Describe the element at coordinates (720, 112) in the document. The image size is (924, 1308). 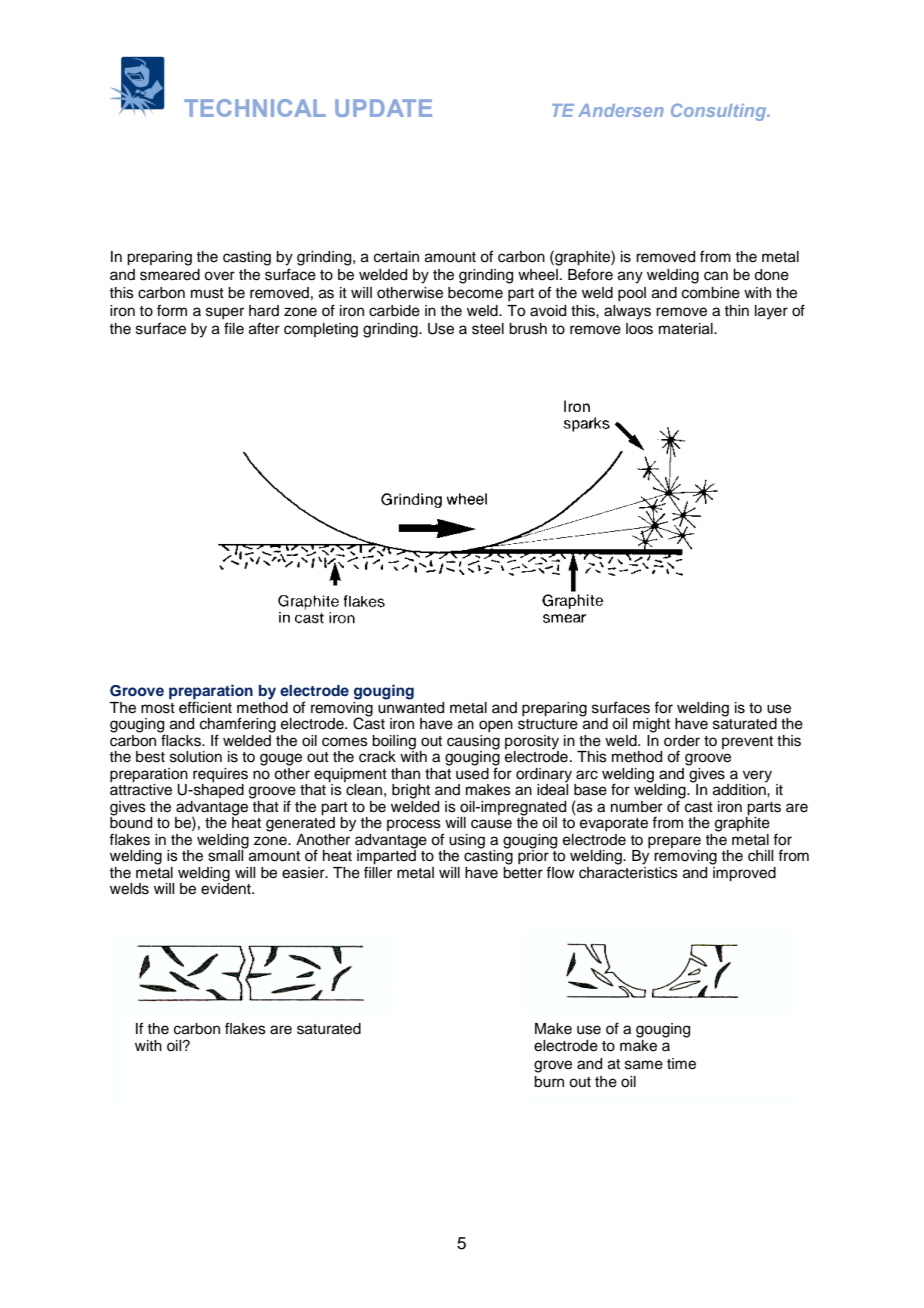
I see `Consulting` at that location.
